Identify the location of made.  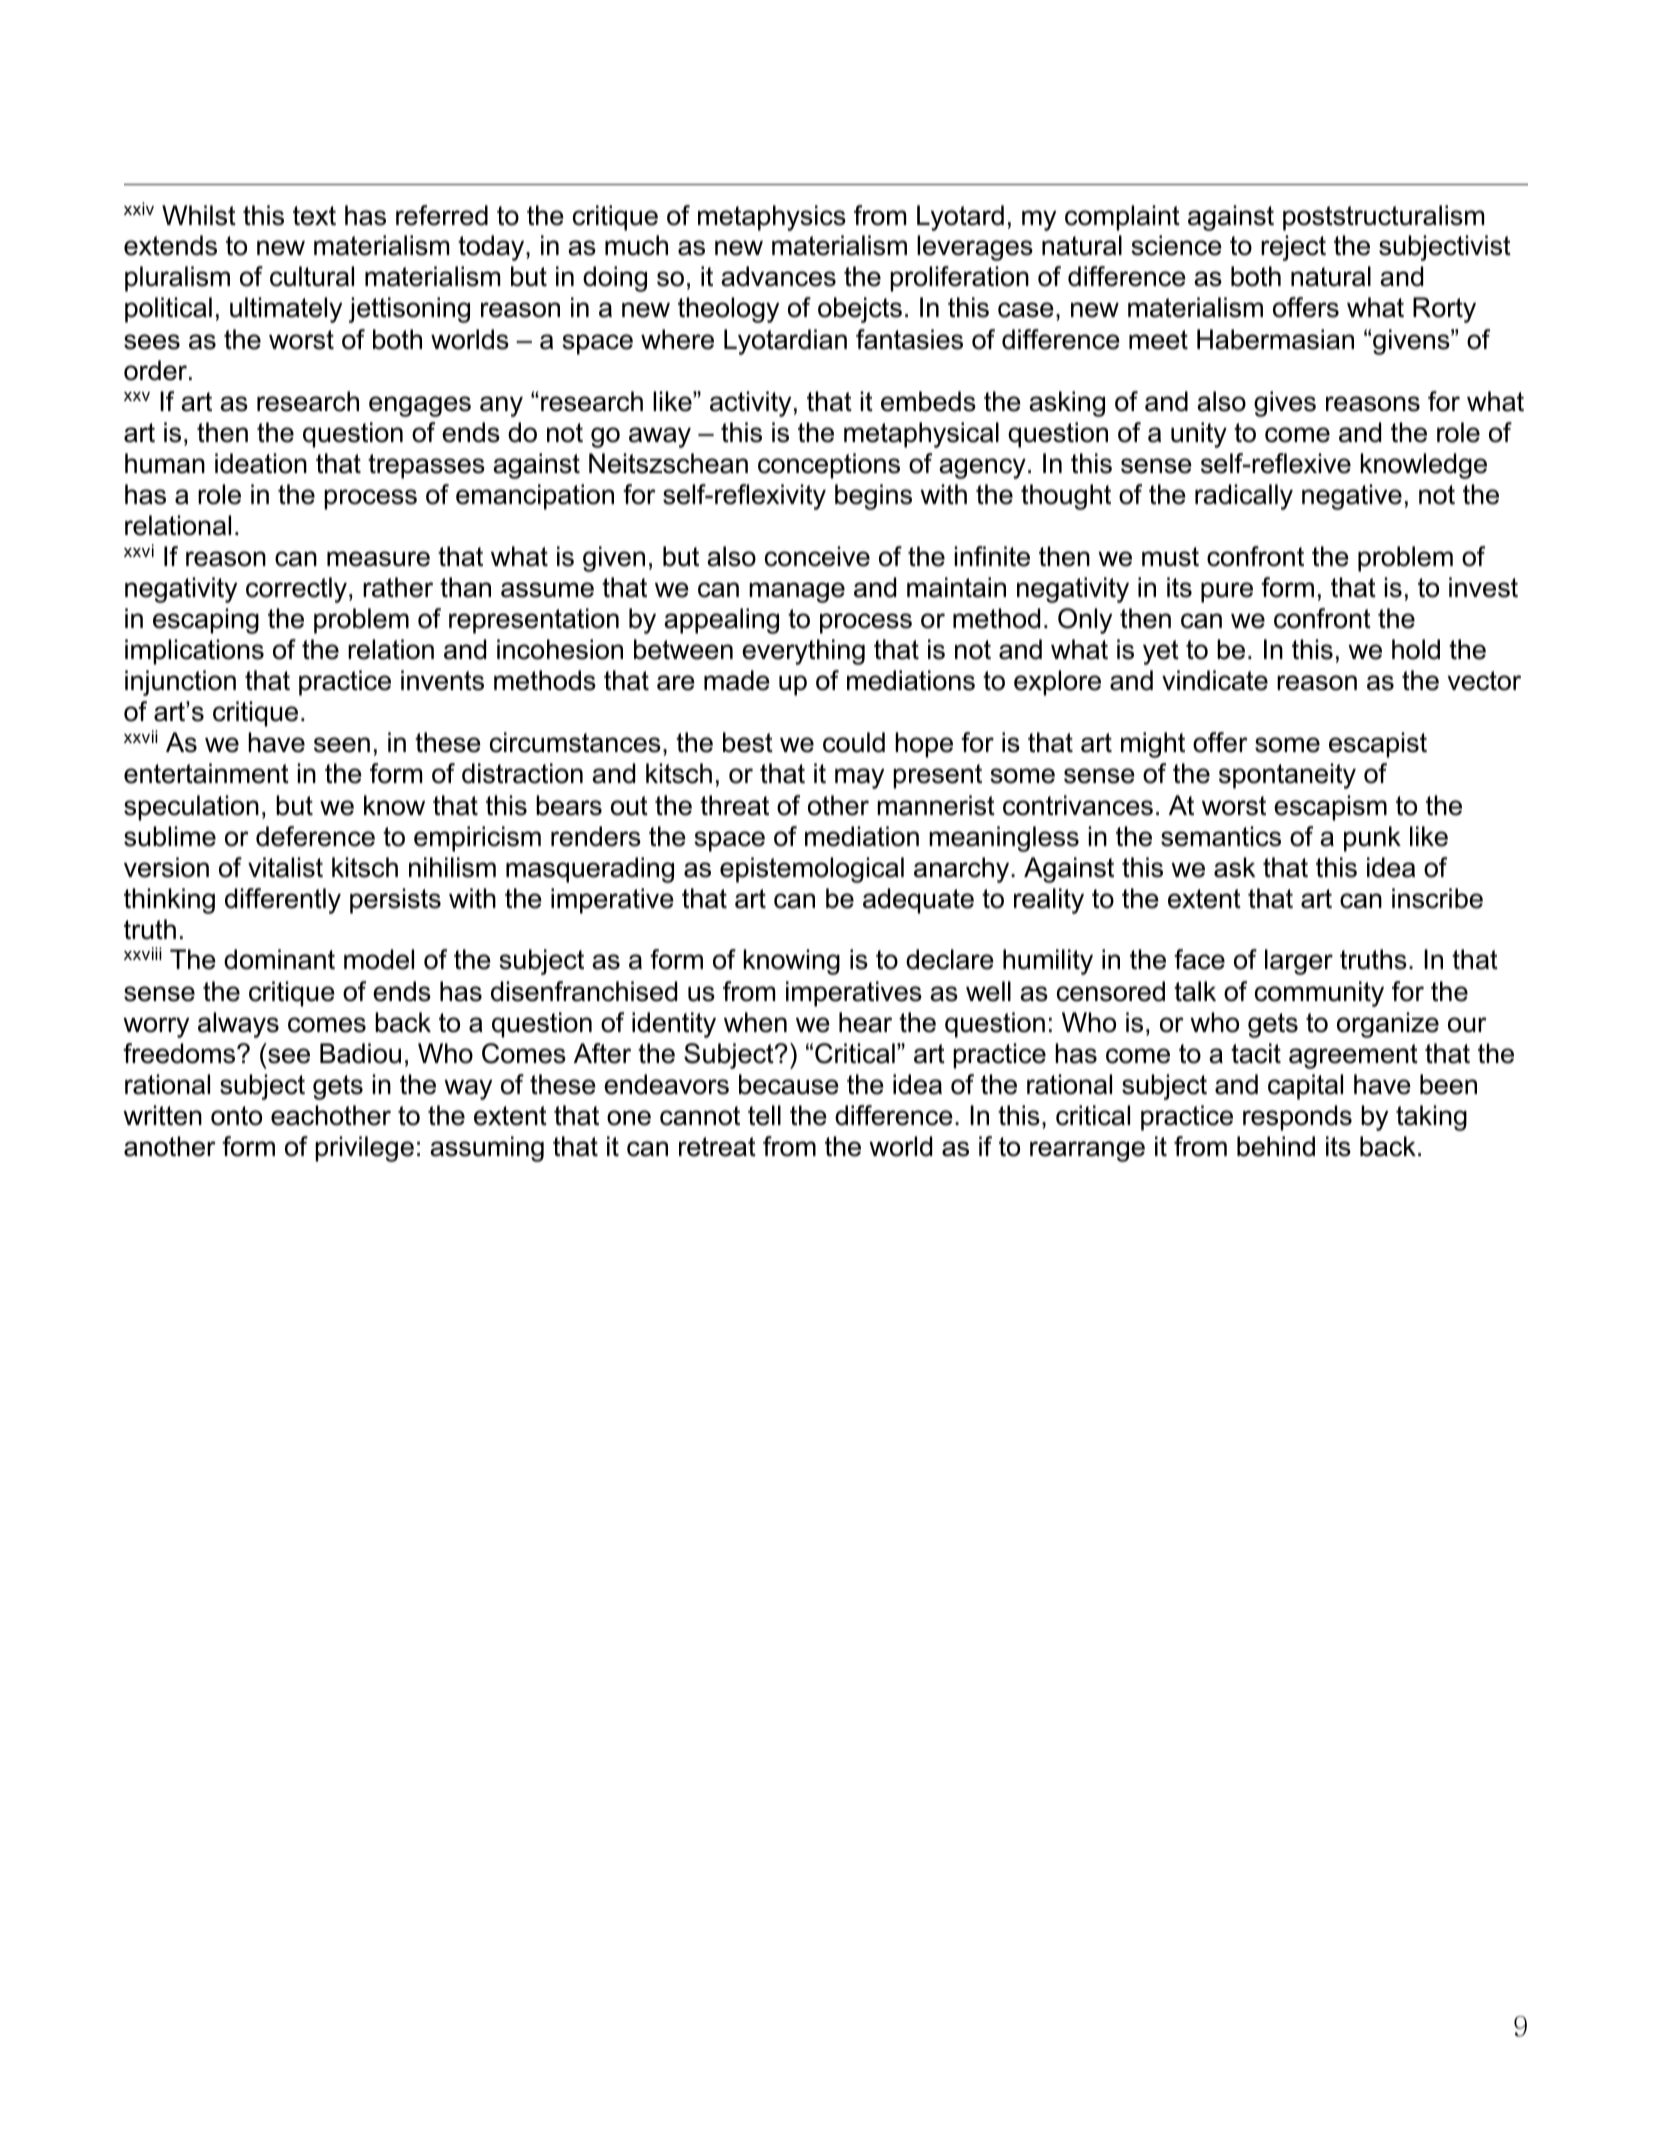
(737, 680).
